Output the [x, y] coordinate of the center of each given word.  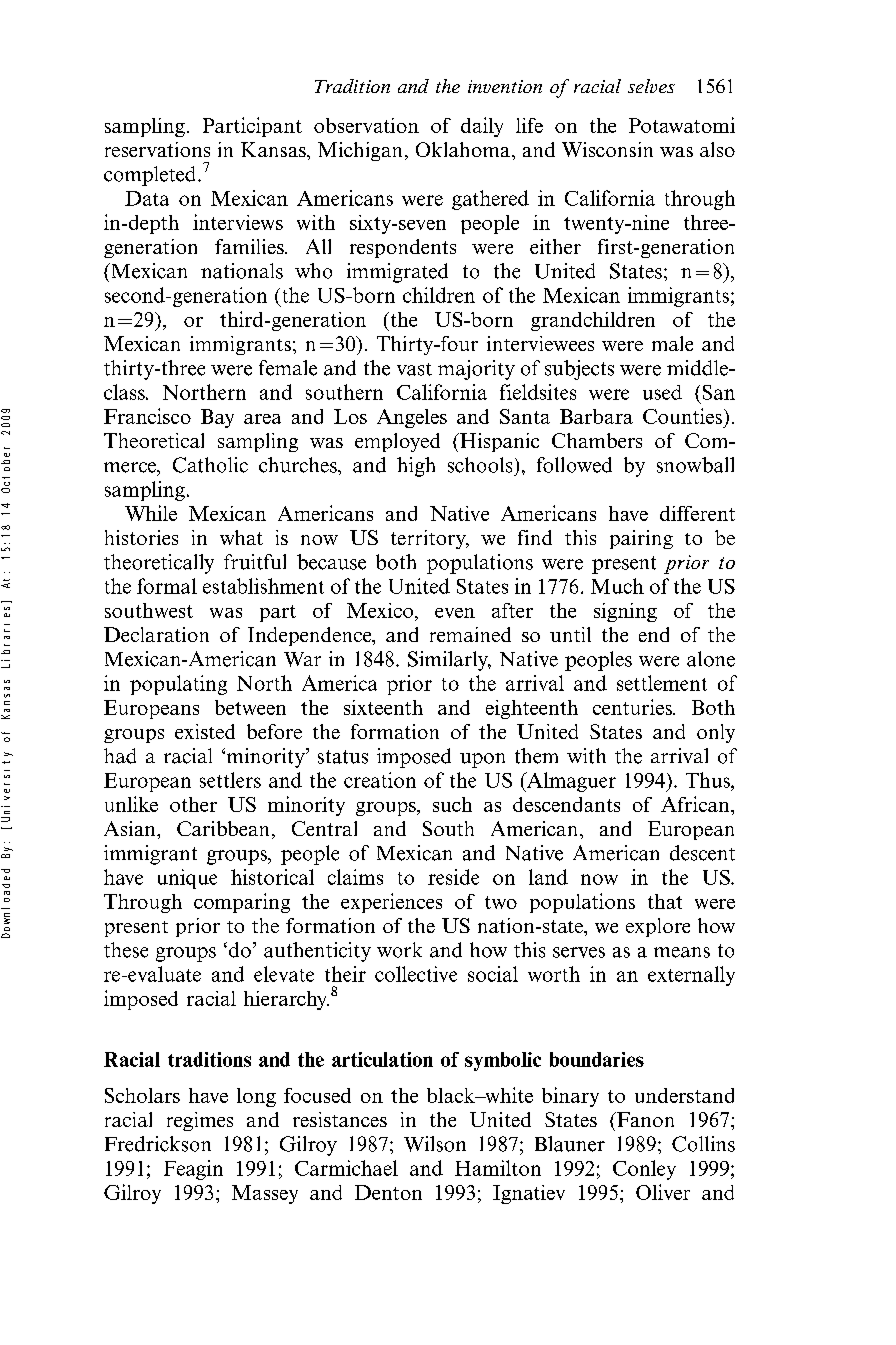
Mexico [380, 610]
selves [651, 86]
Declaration [156, 634]
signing [625, 612]
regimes [200, 1121]
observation [366, 125]
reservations [157, 149]
